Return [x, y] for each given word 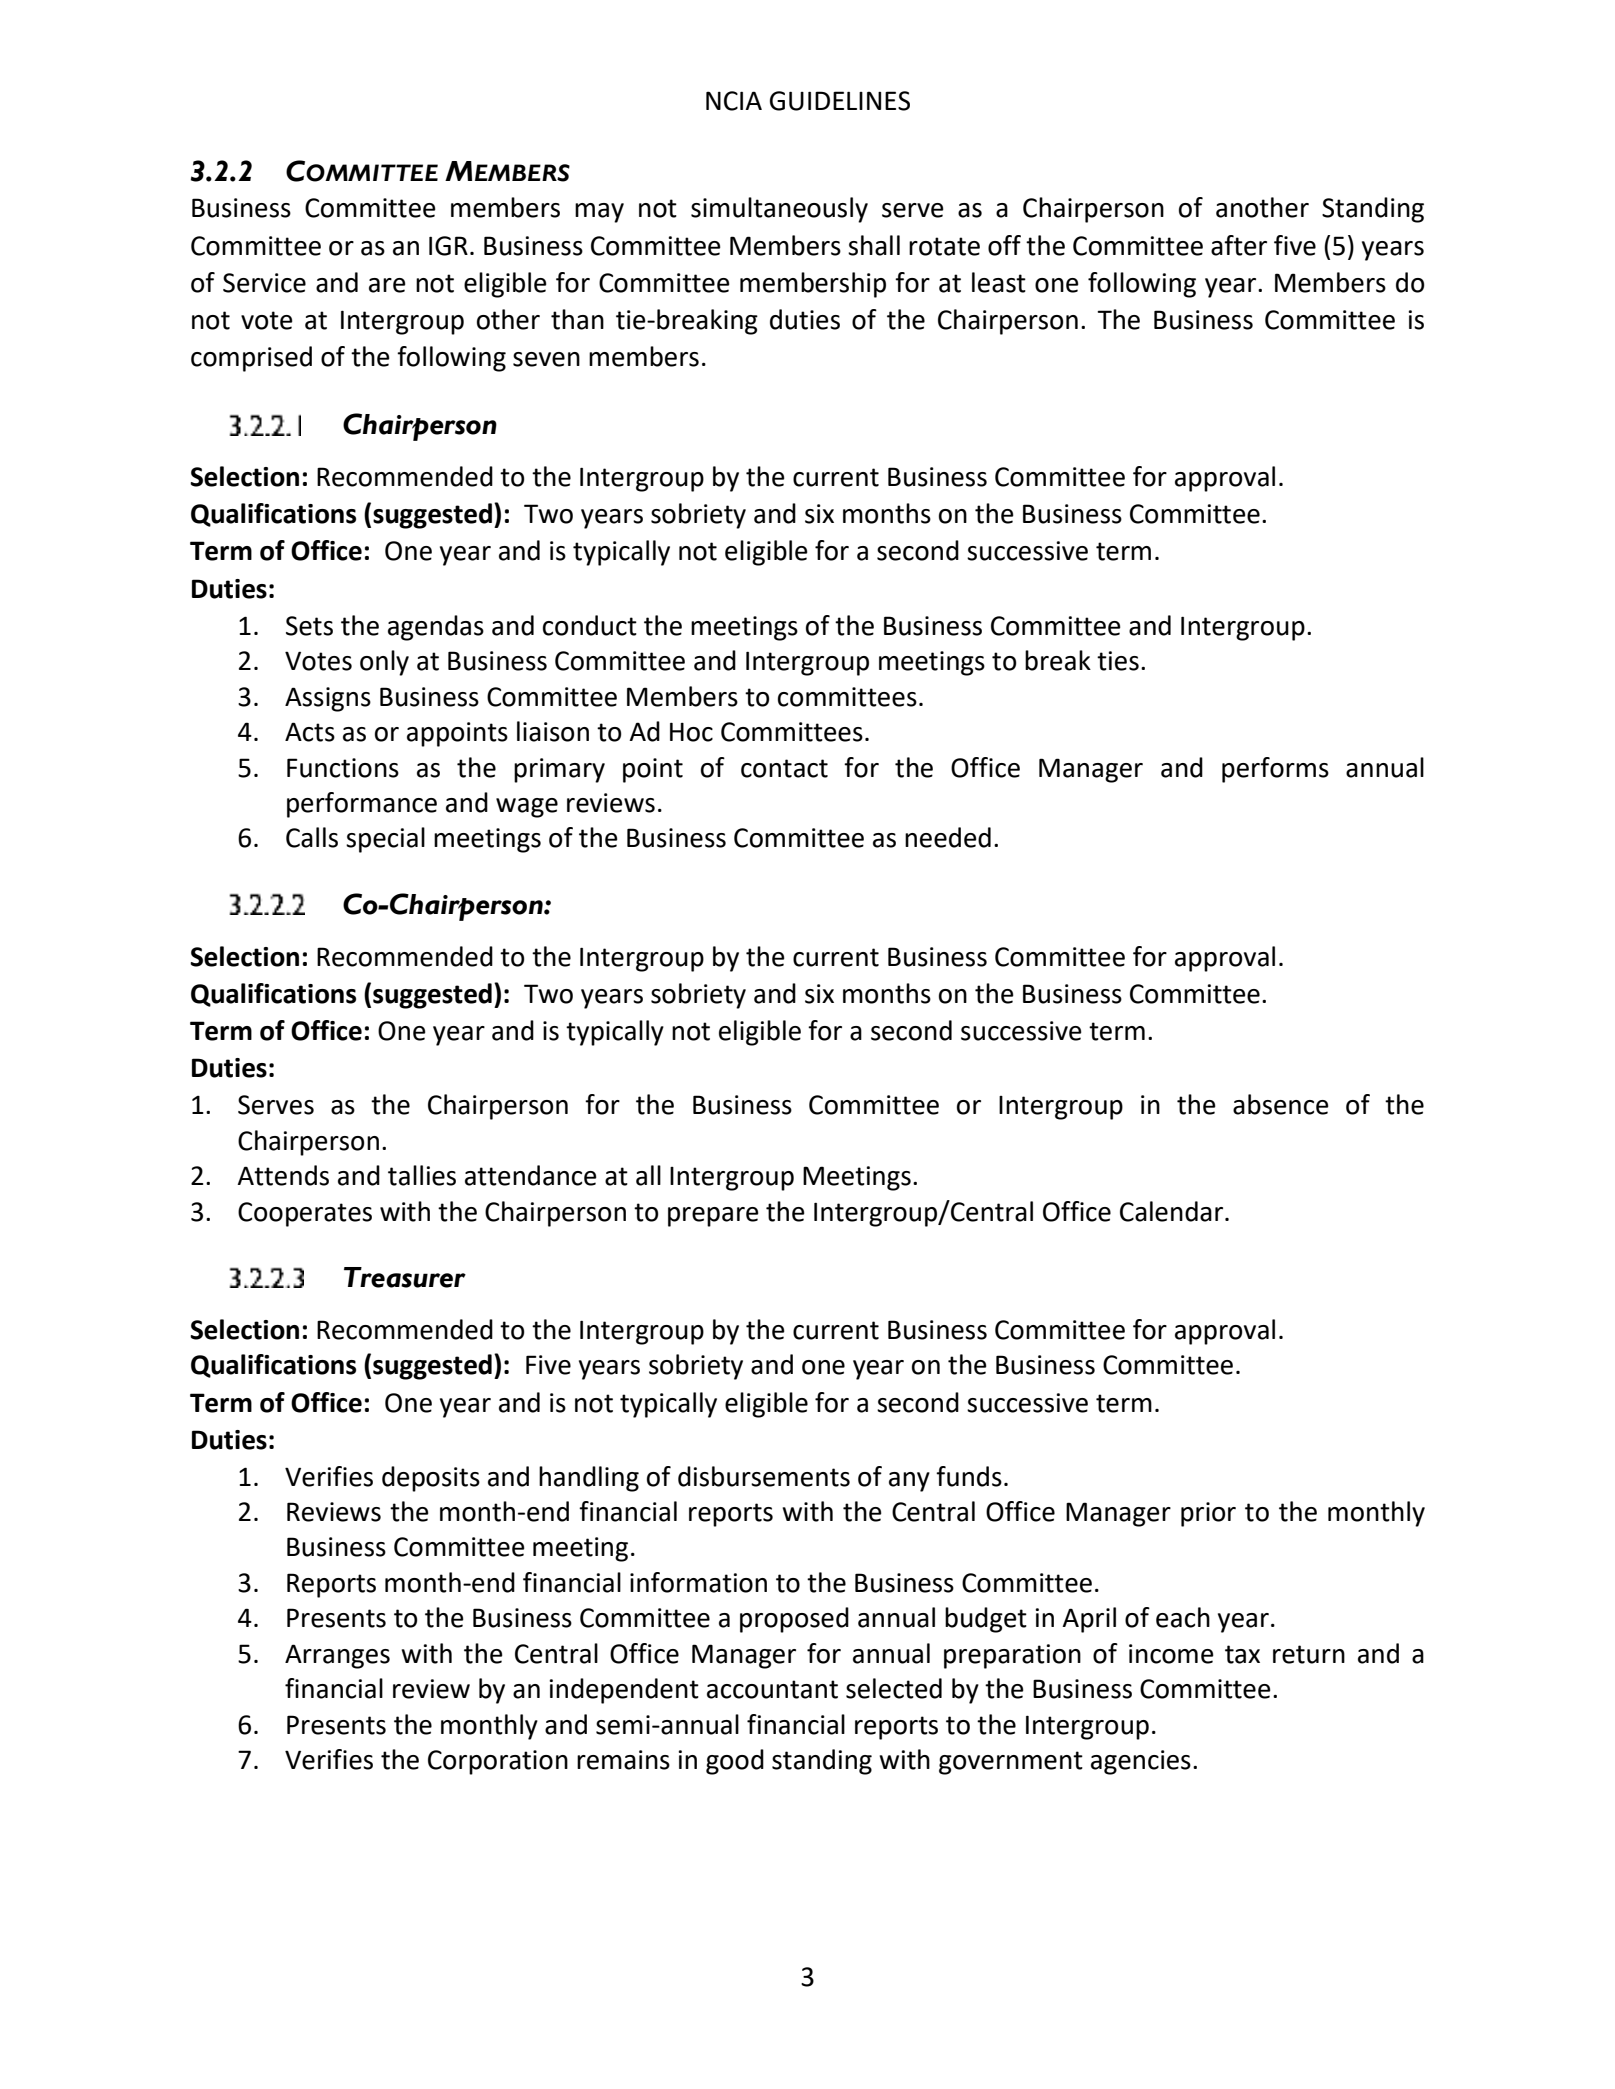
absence [1281, 1104]
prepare [713, 1217]
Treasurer [405, 1277]
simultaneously [779, 210]
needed [948, 837]
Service [264, 283]
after [1239, 245]
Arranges [337, 1656]
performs [1275, 770]
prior [1208, 1514]
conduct [590, 625]
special [385, 840]
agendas [436, 628]
